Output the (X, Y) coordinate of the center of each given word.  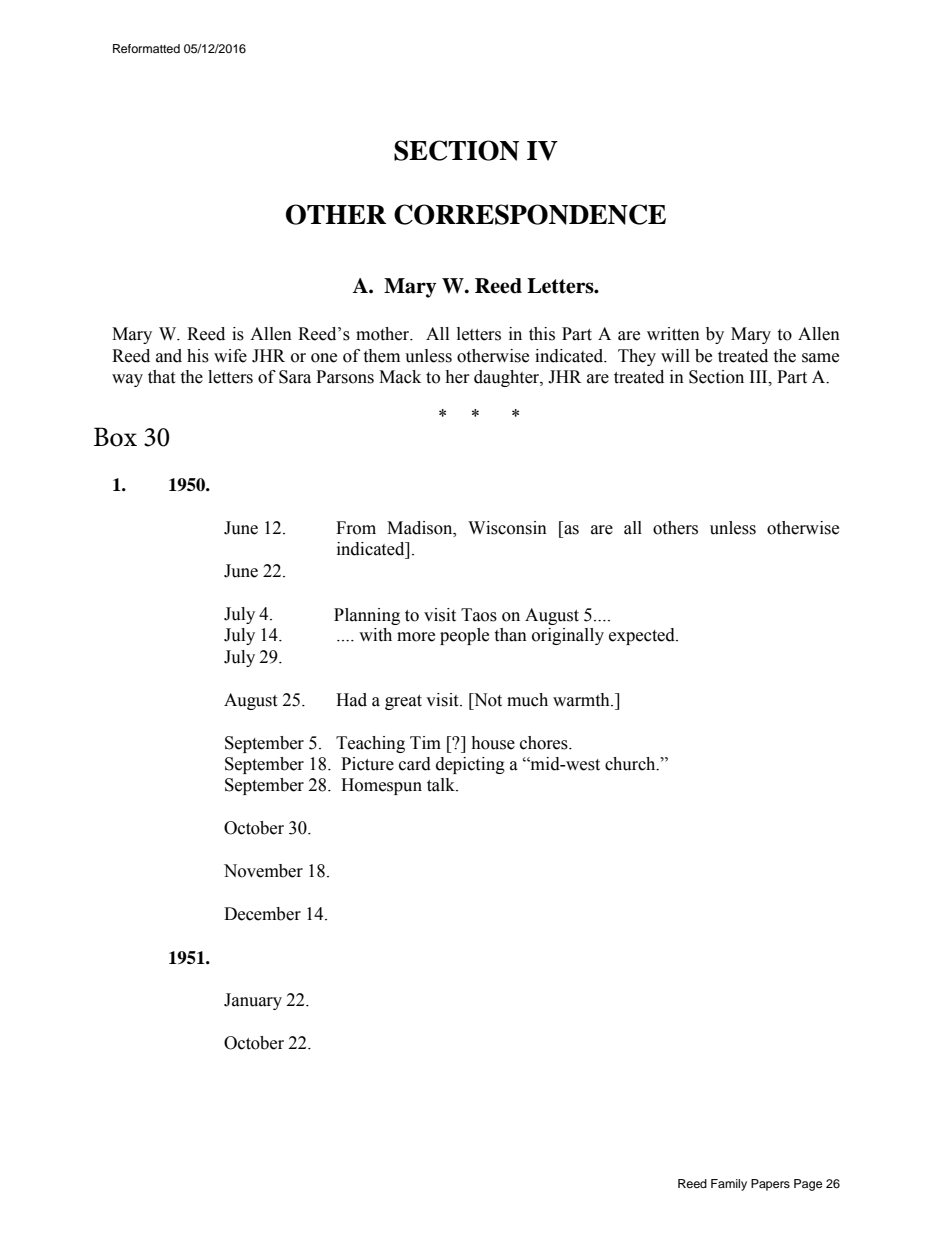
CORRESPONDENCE (530, 214)
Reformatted (146, 48)
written (673, 334)
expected (643, 636)
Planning (367, 616)
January (253, 1001)
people (464, 636)
